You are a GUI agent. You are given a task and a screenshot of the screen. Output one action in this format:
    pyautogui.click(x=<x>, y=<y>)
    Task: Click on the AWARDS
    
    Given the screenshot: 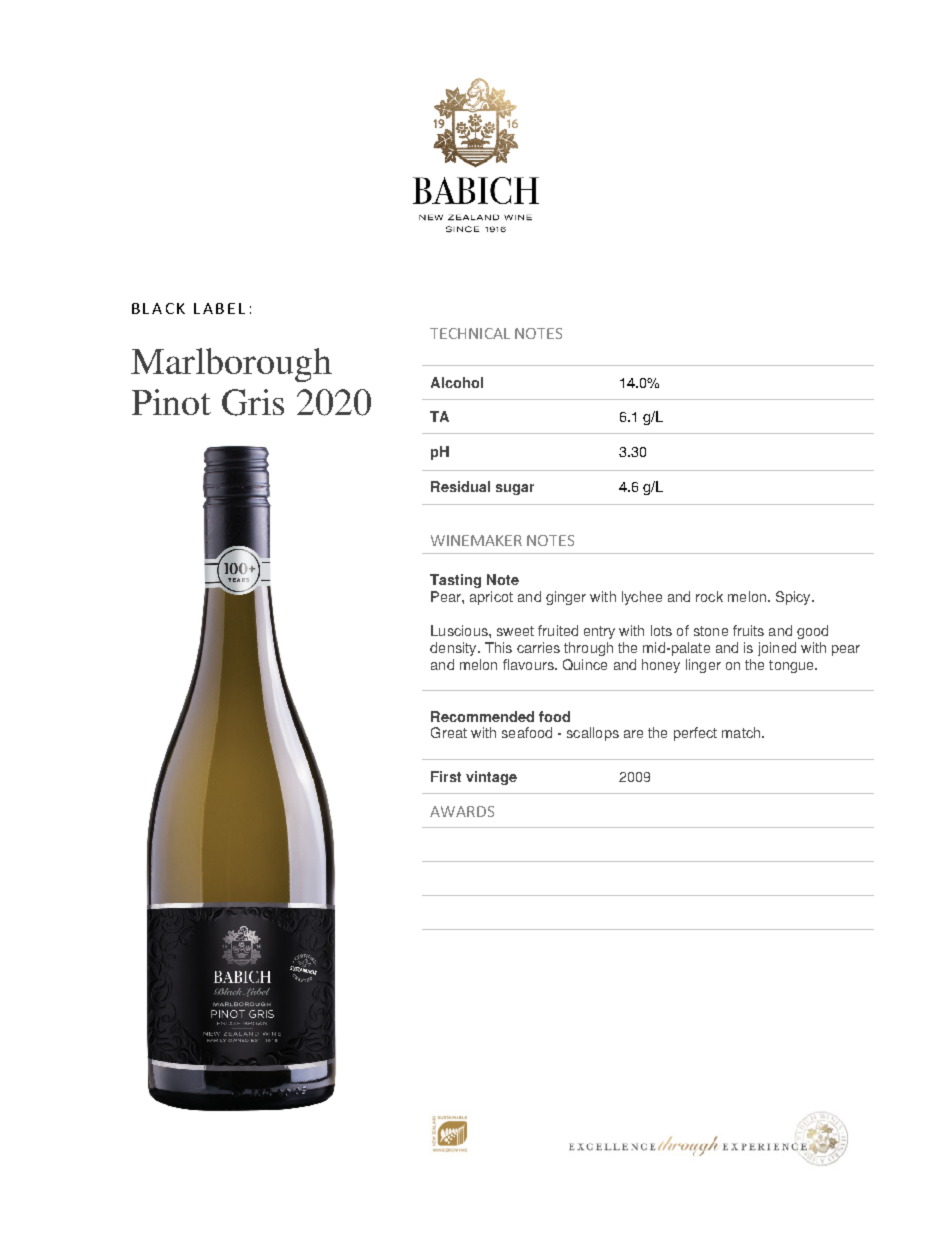 What is the action you would take?
    pyautogui.click(x=462, y=811)
